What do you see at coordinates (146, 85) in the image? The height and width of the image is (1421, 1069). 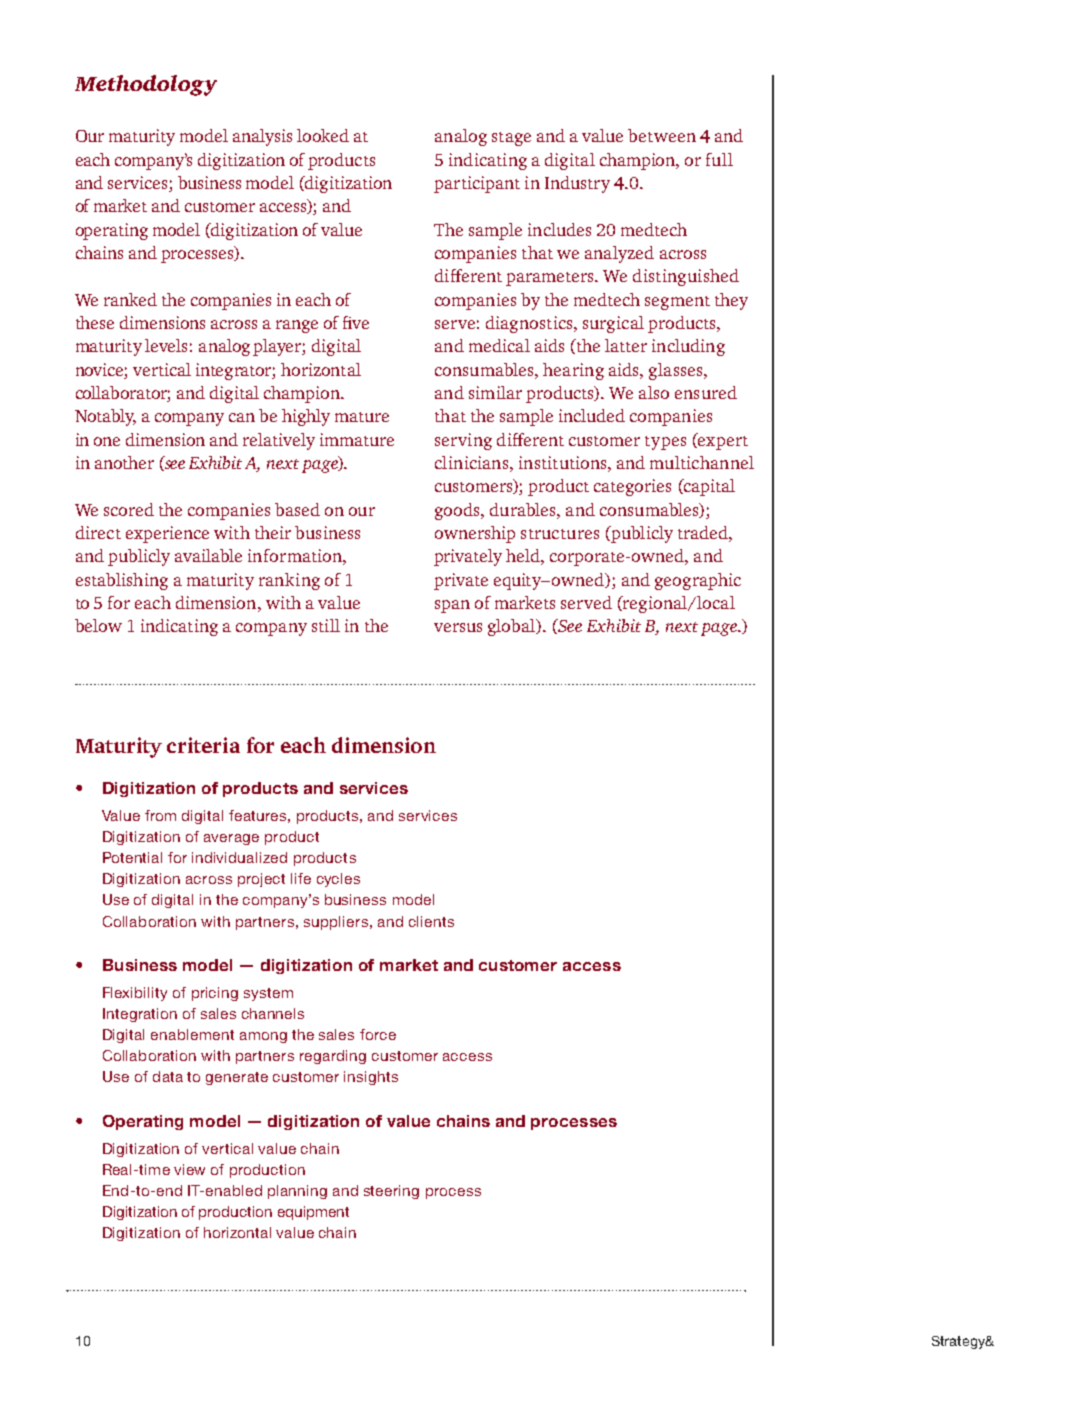 I see `Methodology` at bounding box center [146, 85].
